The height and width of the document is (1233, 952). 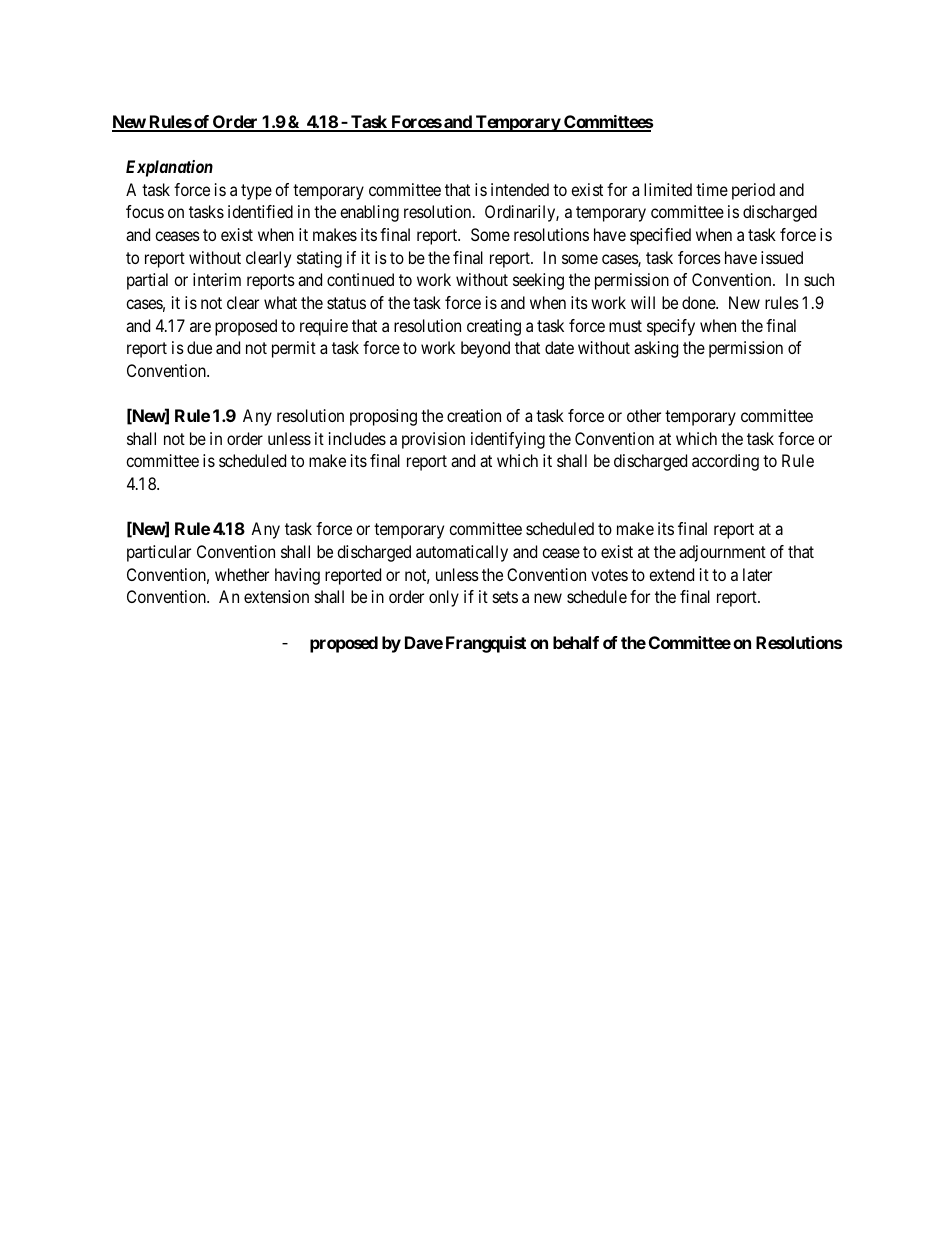 What do you see at coordinates (508, 440) in the document?
I see `identifying` at bounding box center [508, 440].
